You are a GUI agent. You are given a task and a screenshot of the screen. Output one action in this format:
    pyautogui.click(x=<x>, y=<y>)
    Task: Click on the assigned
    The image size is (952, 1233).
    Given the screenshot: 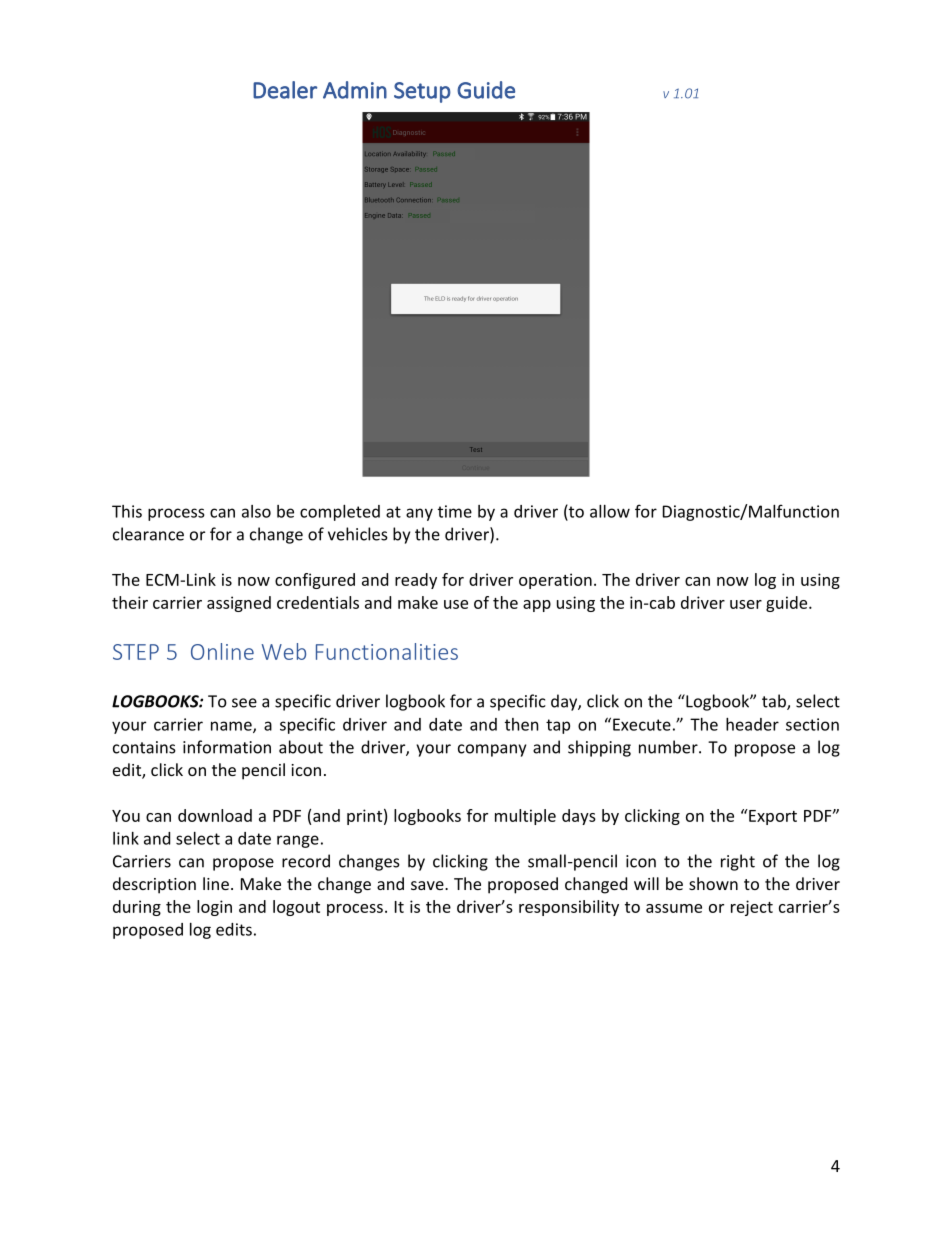 What is the action you would take?
    pyautogui.click(x=239, y=604)
